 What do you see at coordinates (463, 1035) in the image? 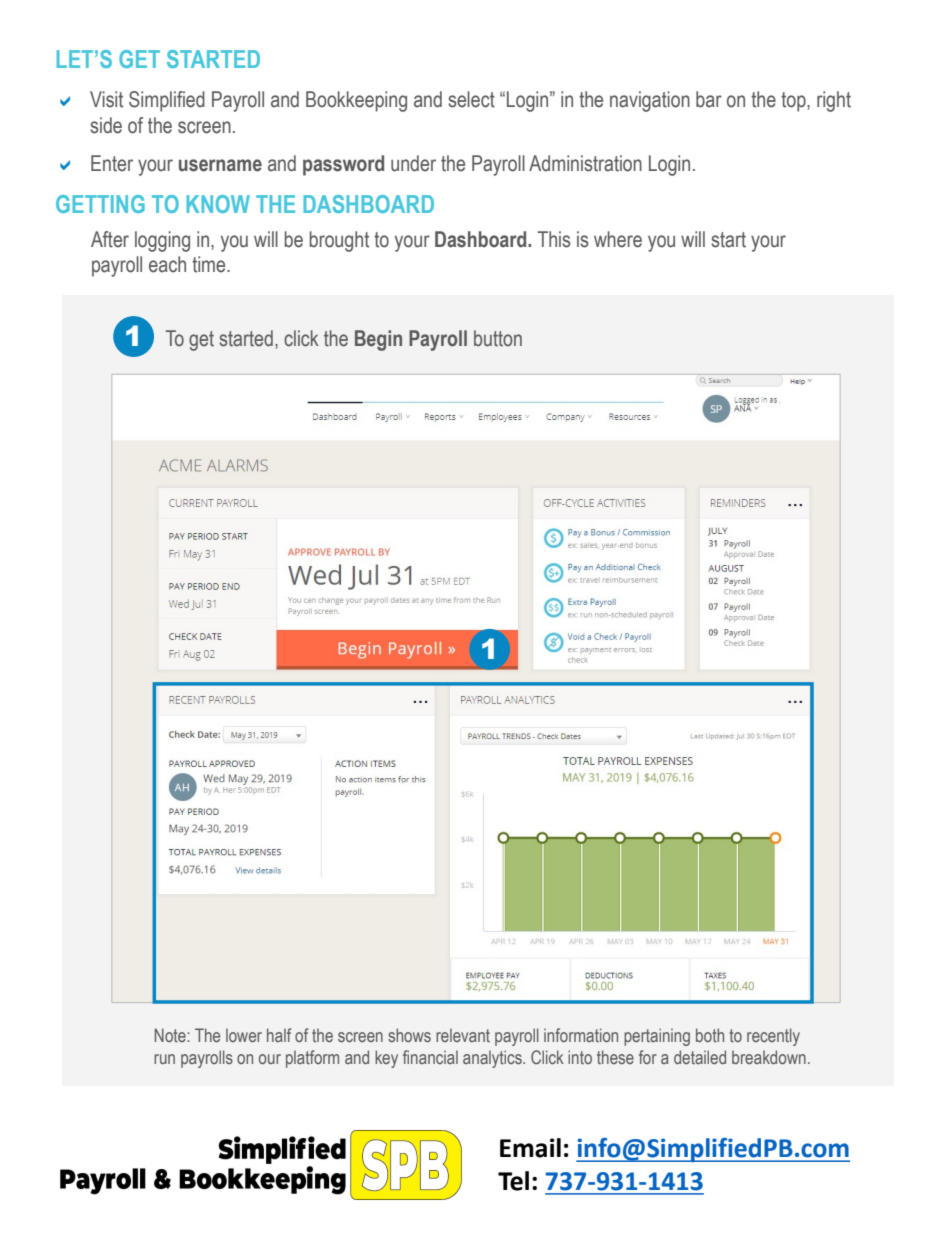
I see `relevant` at bounding box center [463, 1035].
